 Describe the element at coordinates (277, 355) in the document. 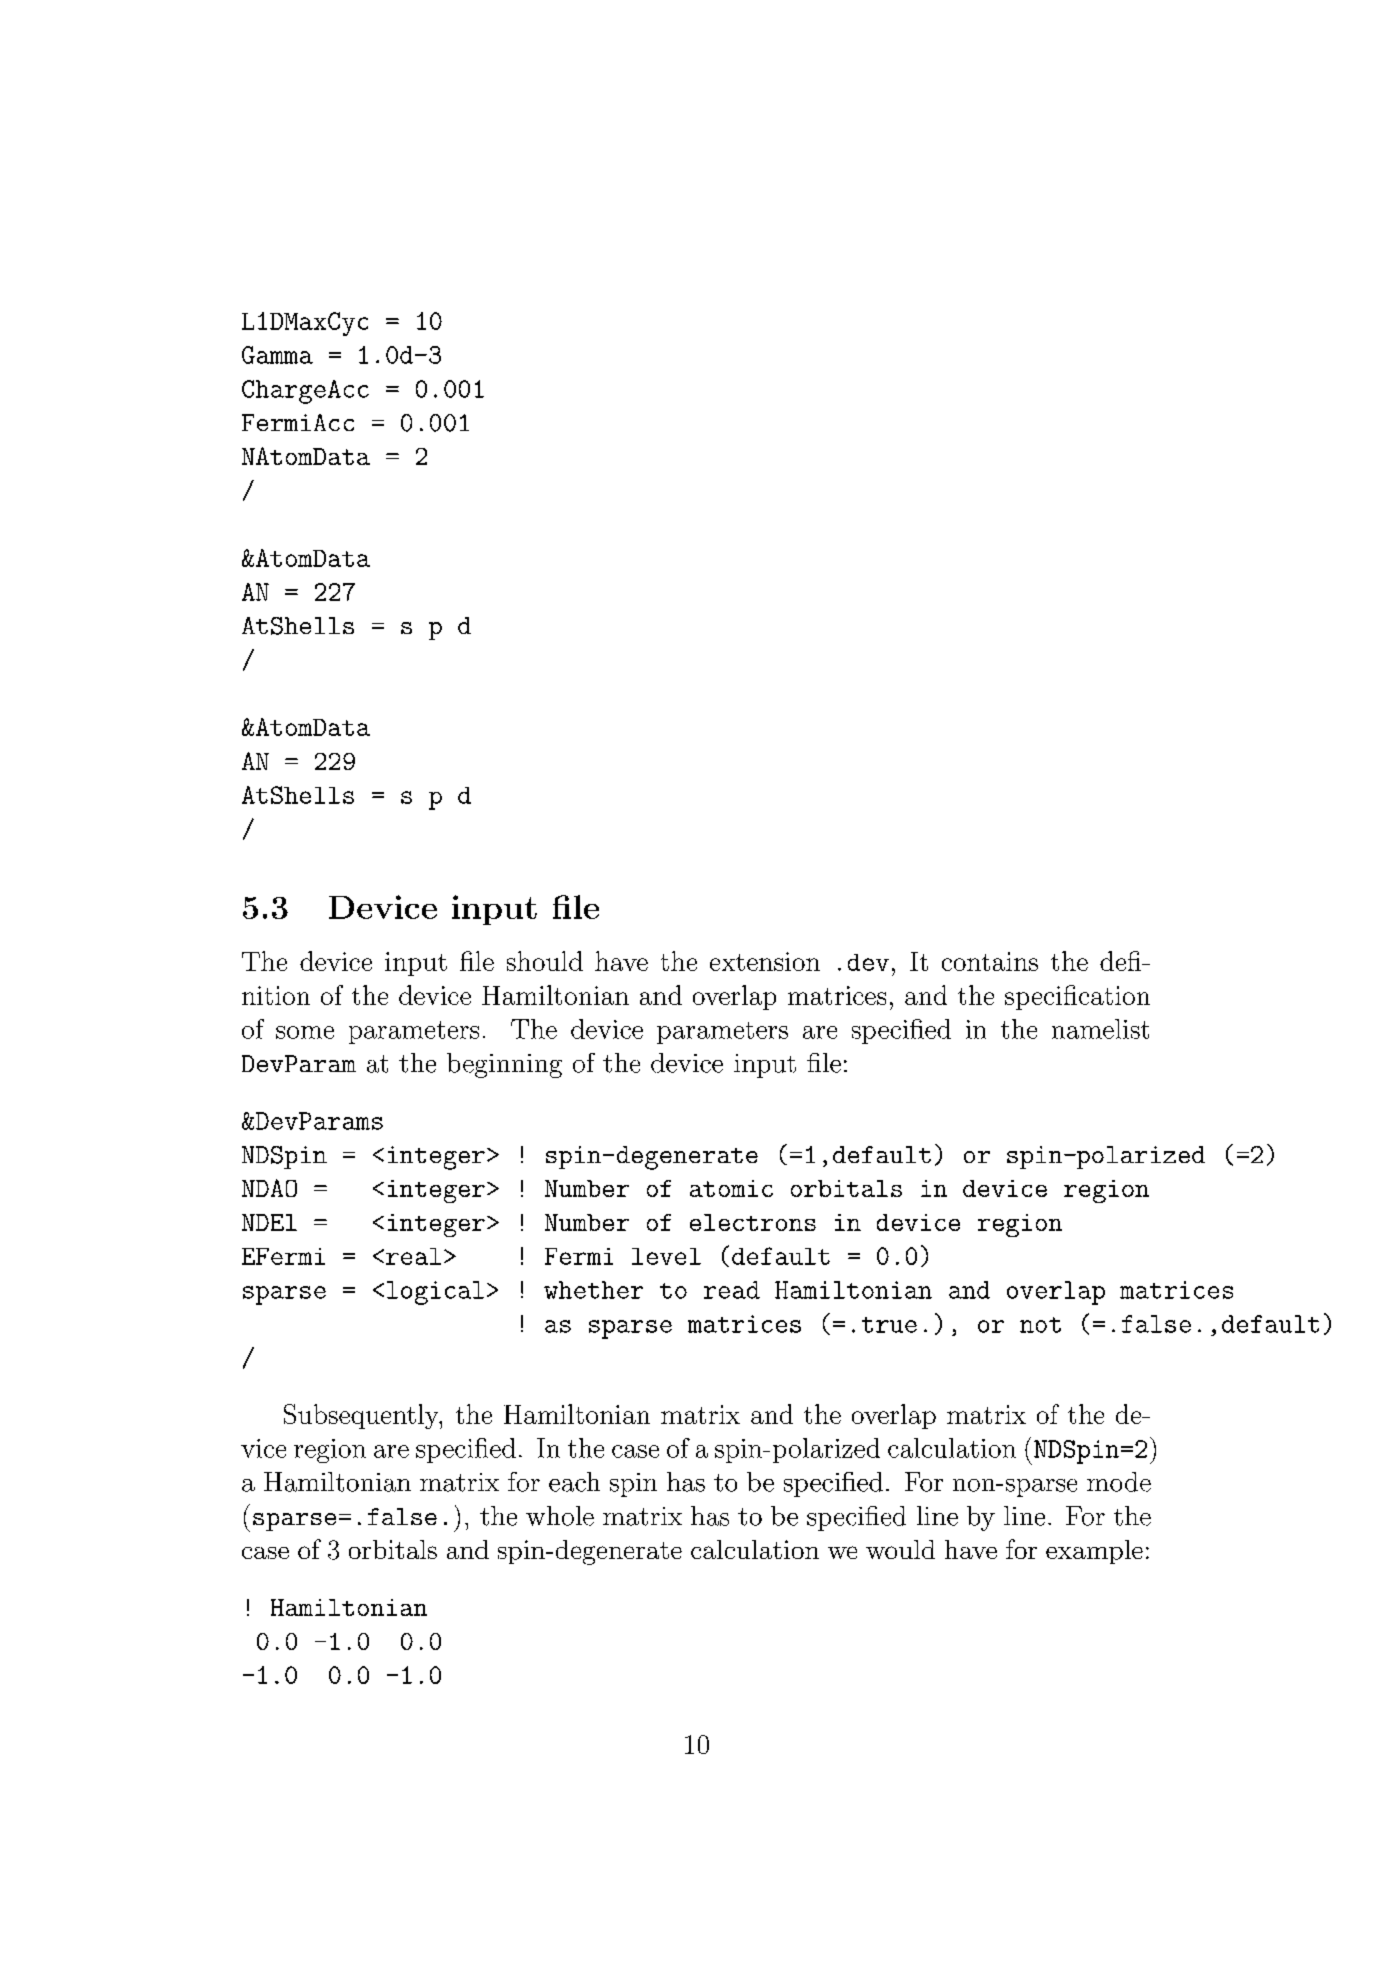

I see `Gamma` at that location.
